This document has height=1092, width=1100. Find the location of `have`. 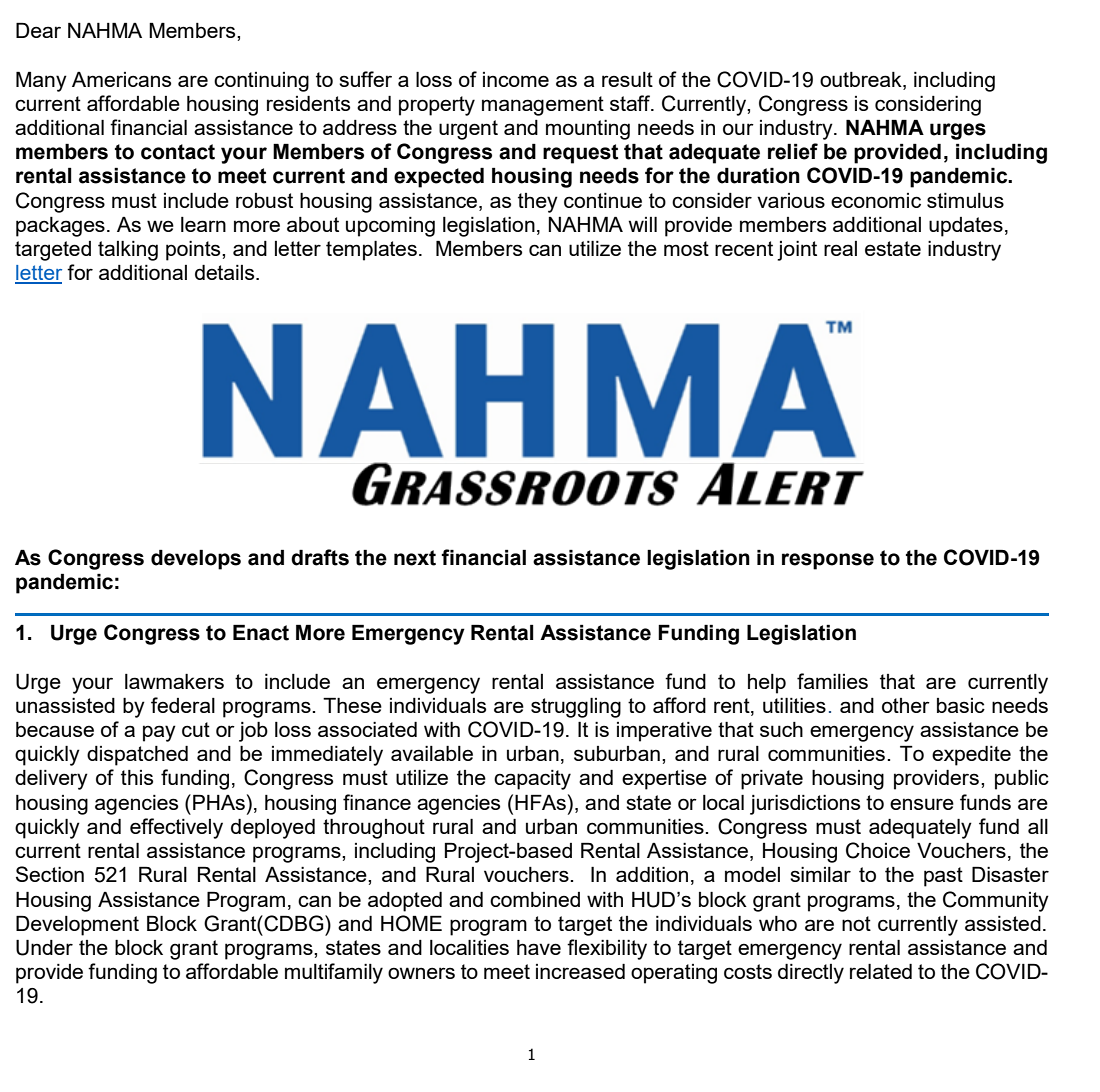

have is located at coordinates (539, 947).
